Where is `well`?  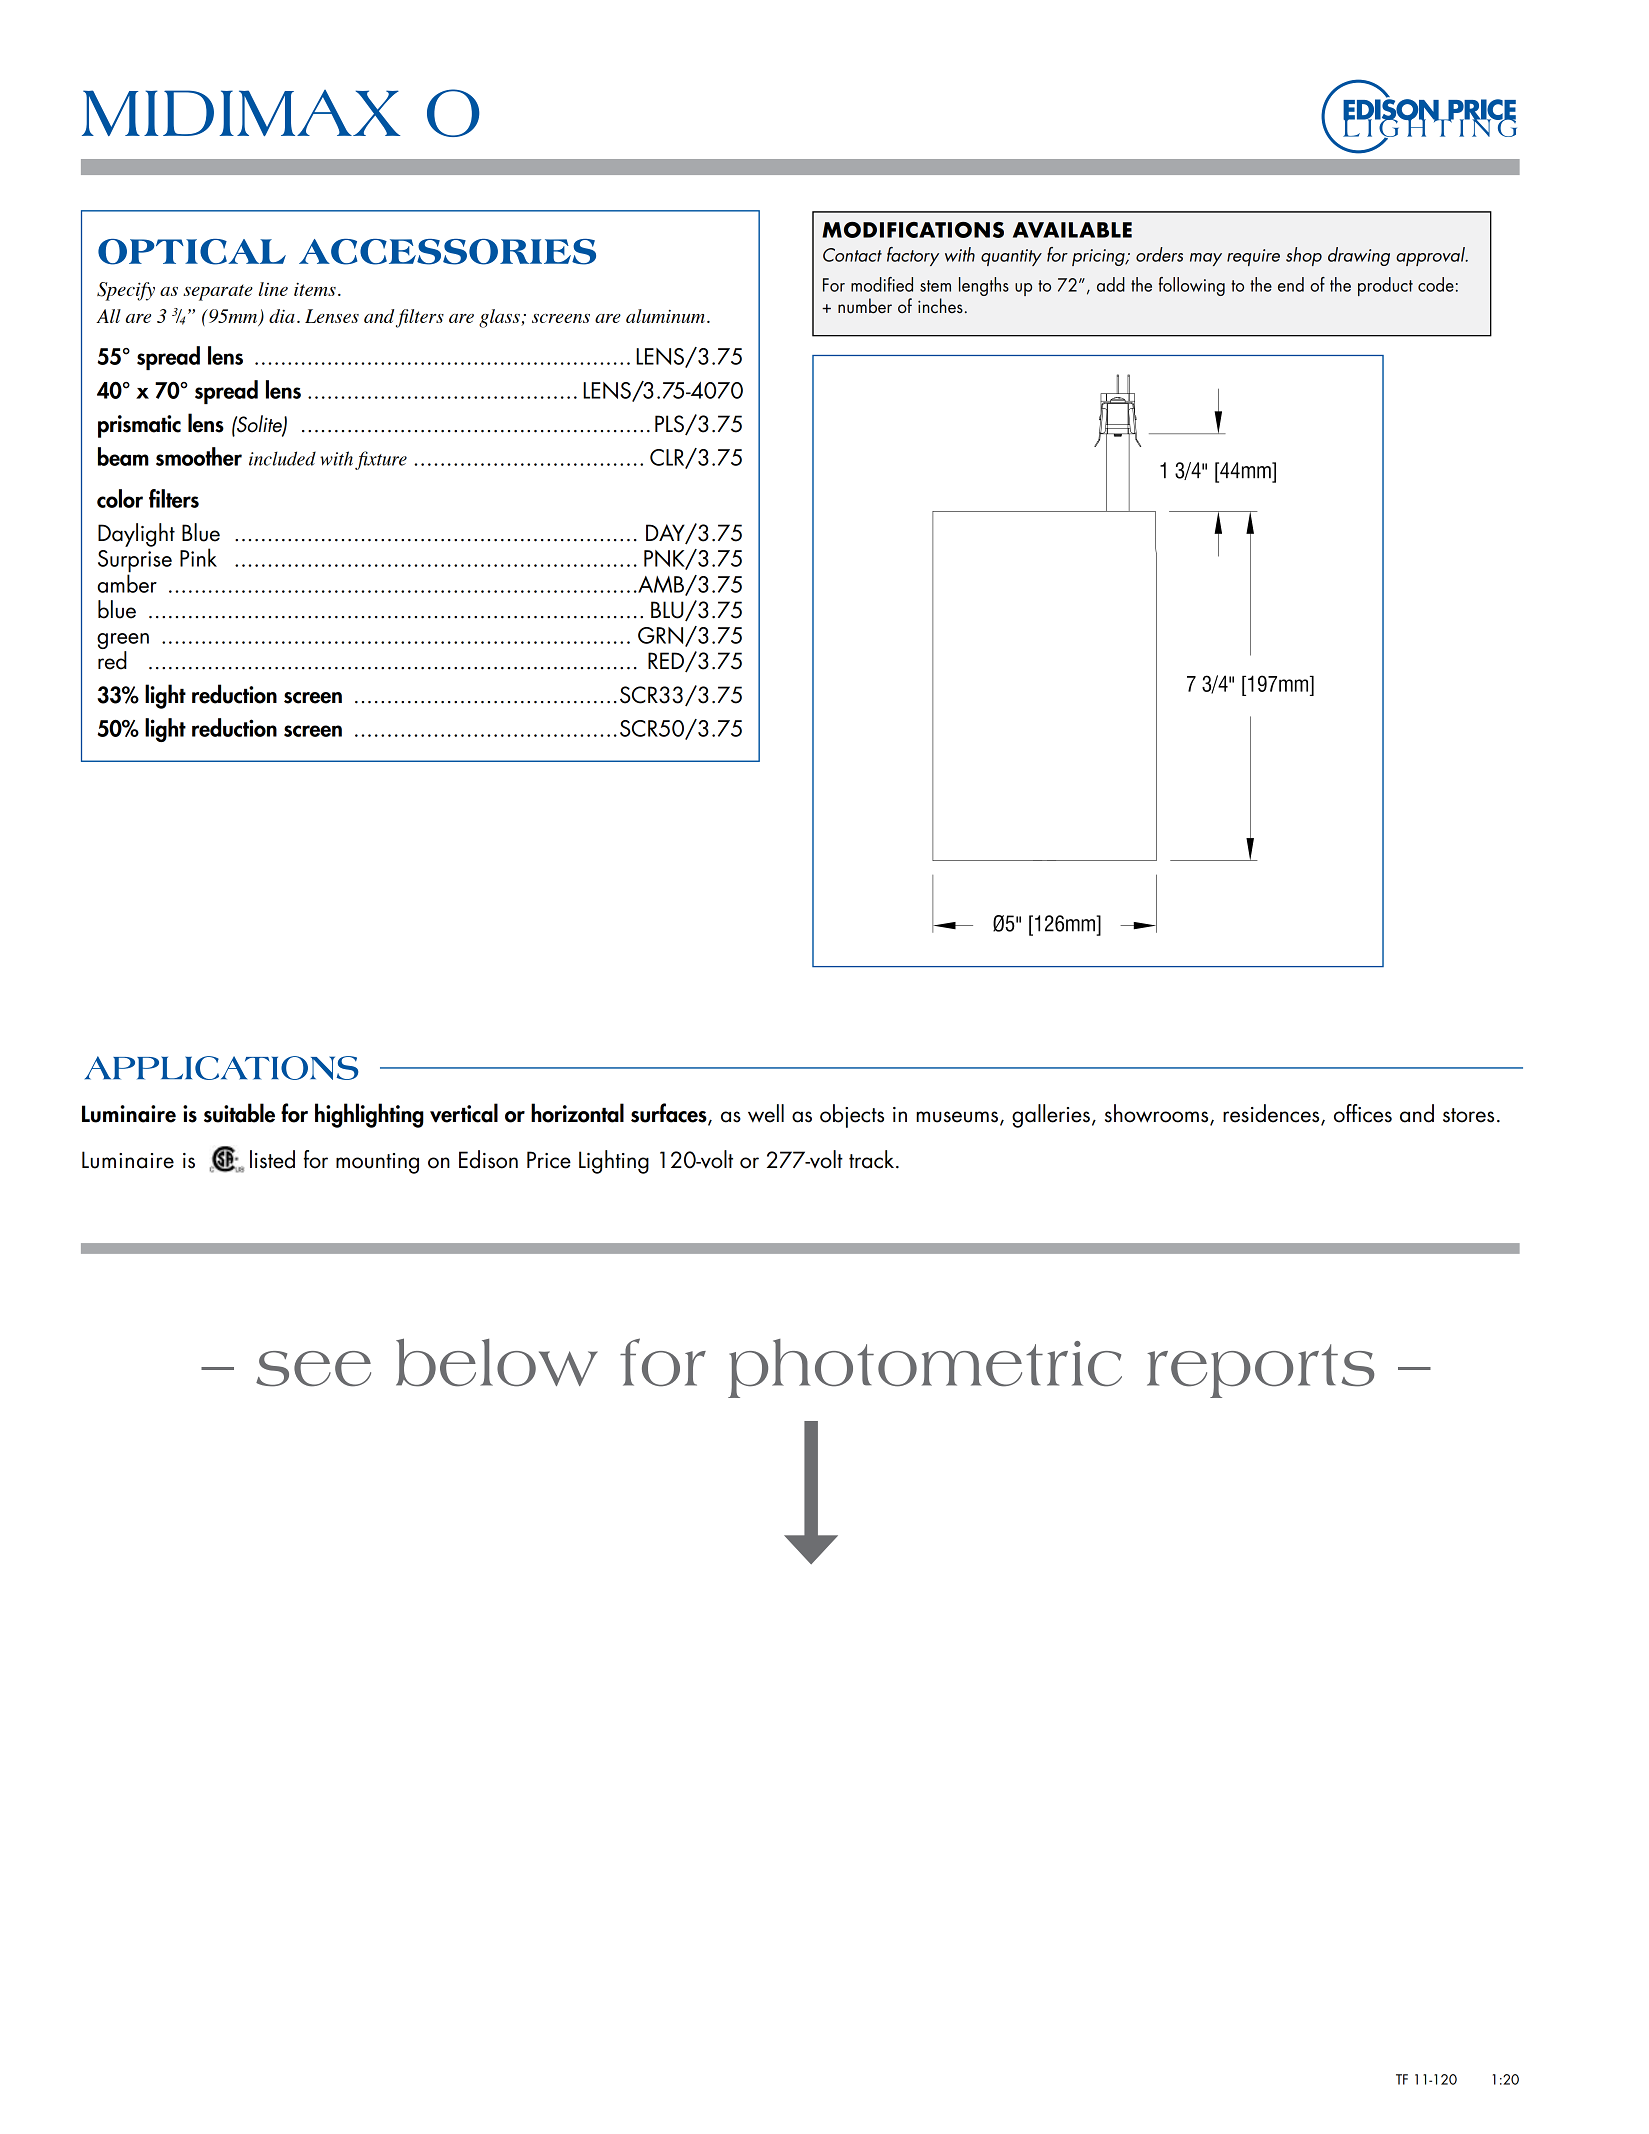 well is located at coordinates (766, 1113).
